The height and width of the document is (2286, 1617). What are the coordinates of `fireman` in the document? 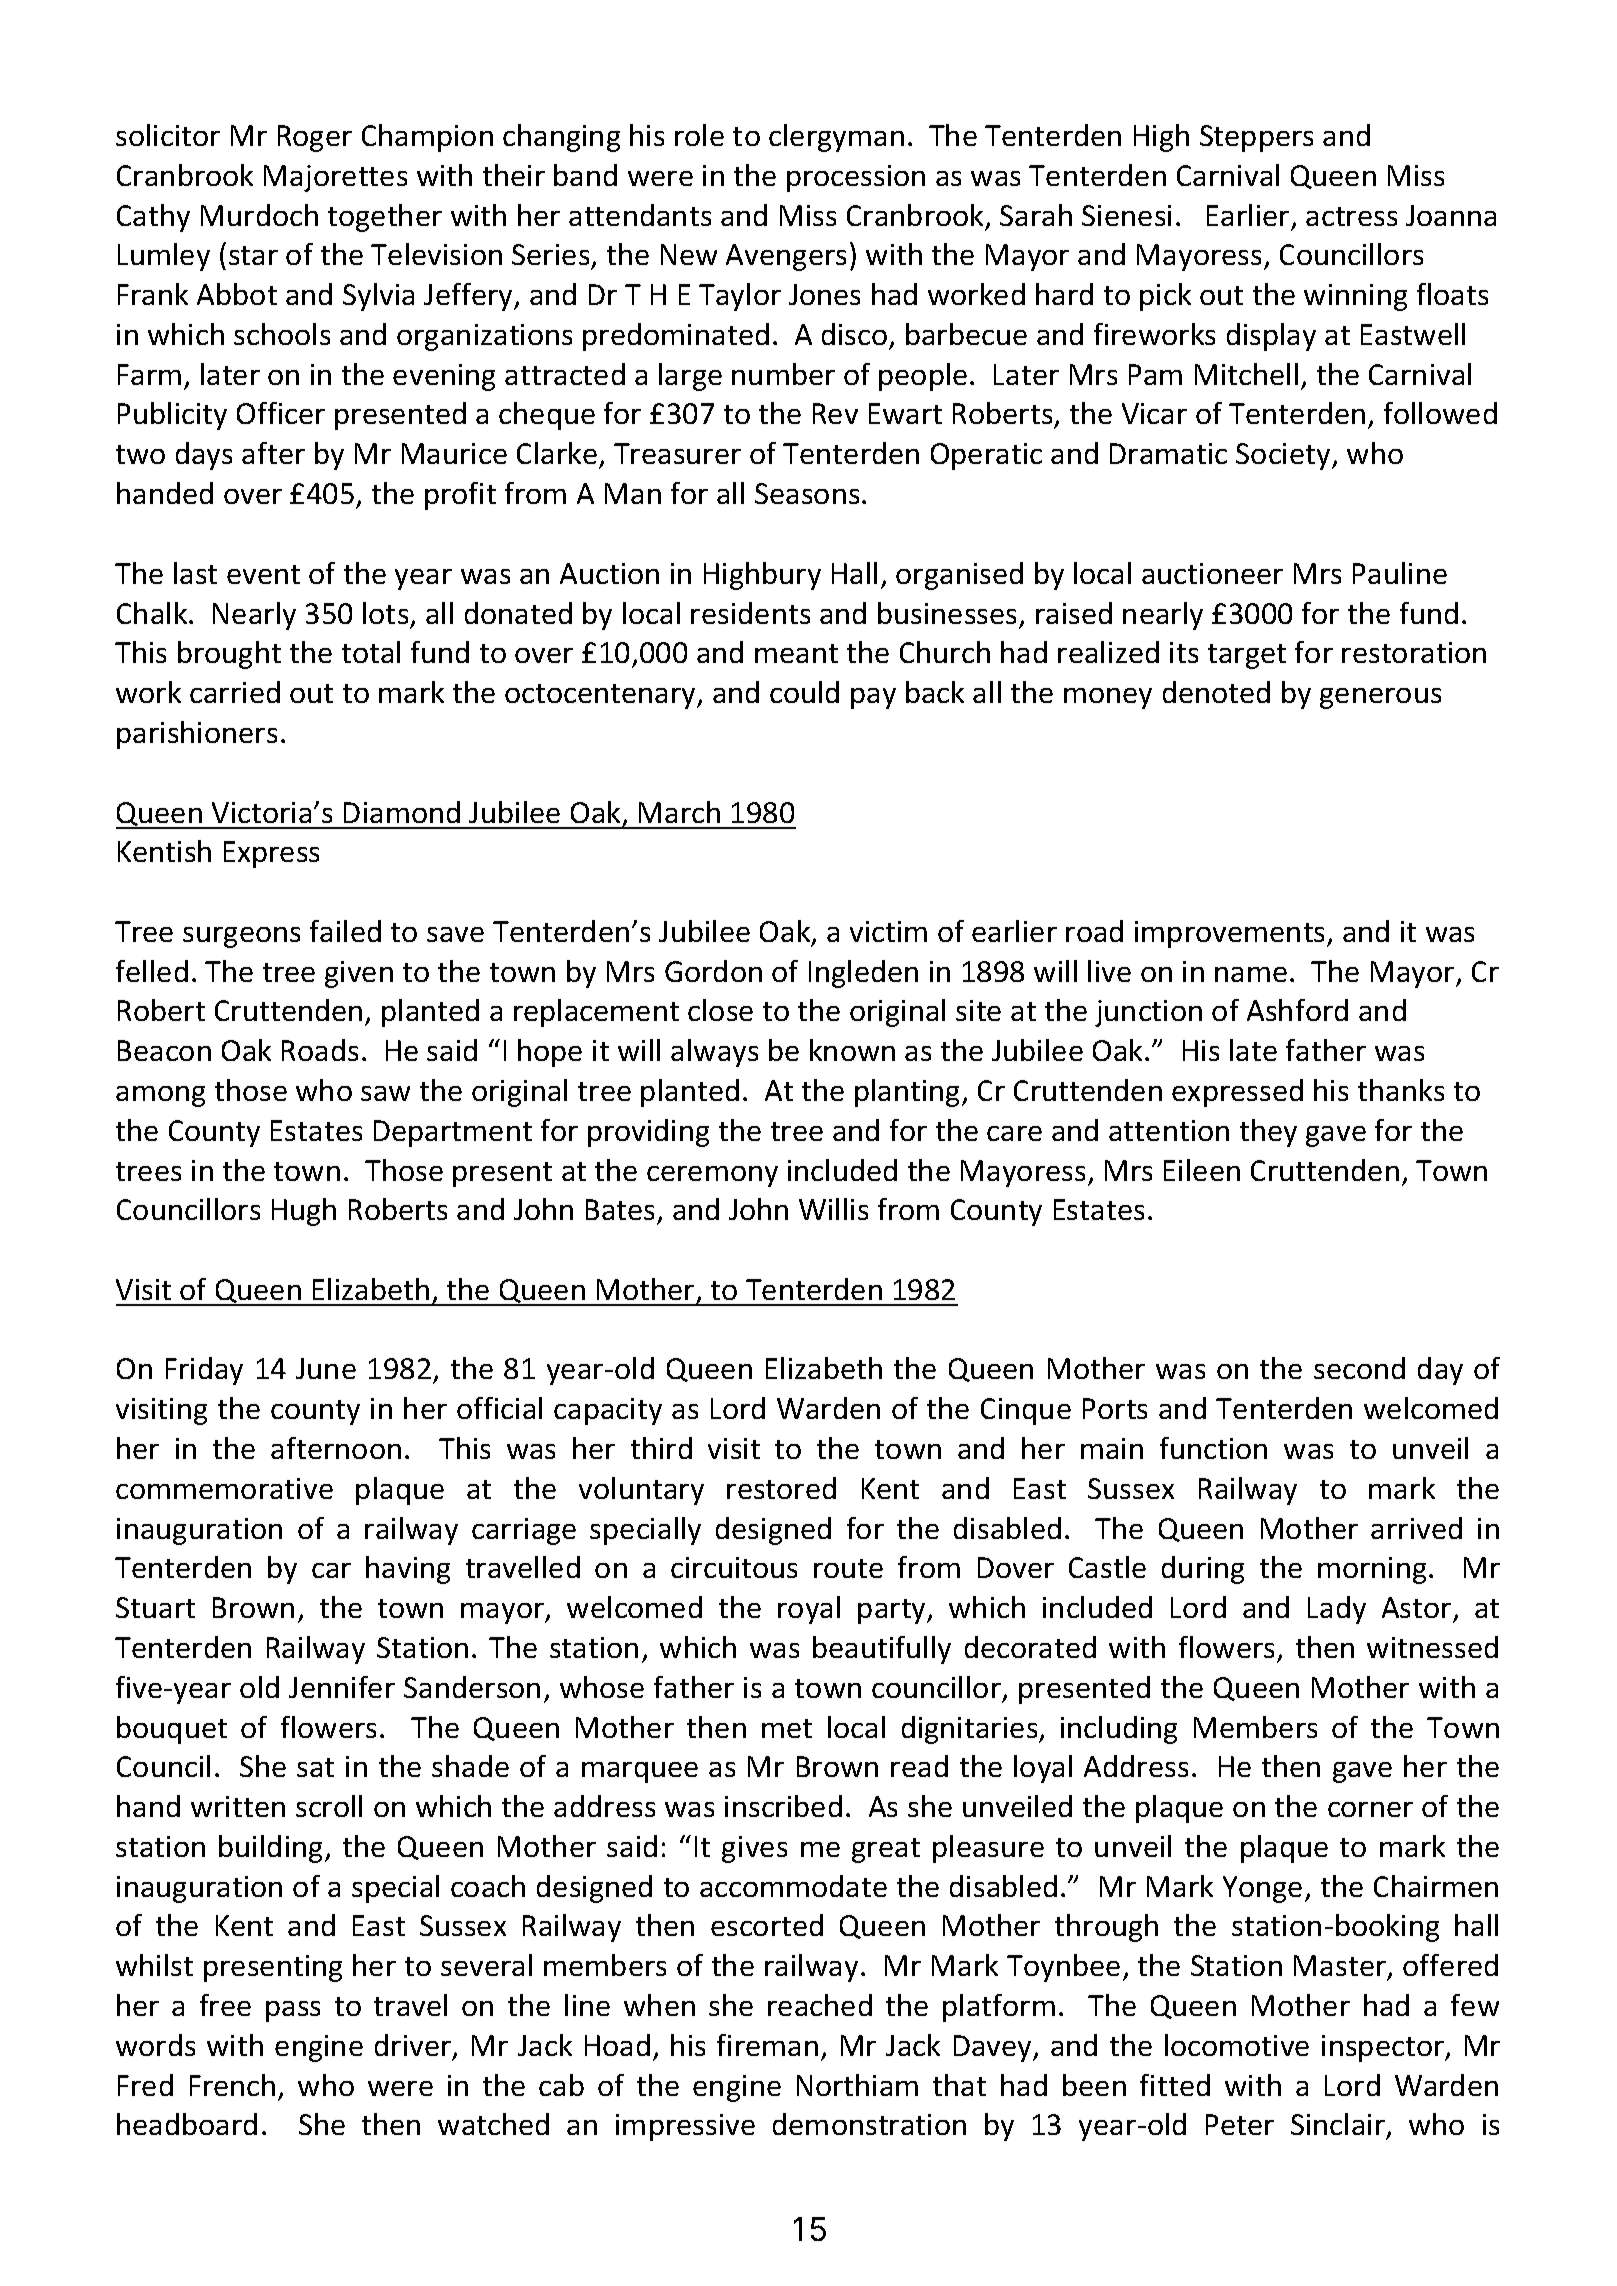 It's located at (767, 2045).
